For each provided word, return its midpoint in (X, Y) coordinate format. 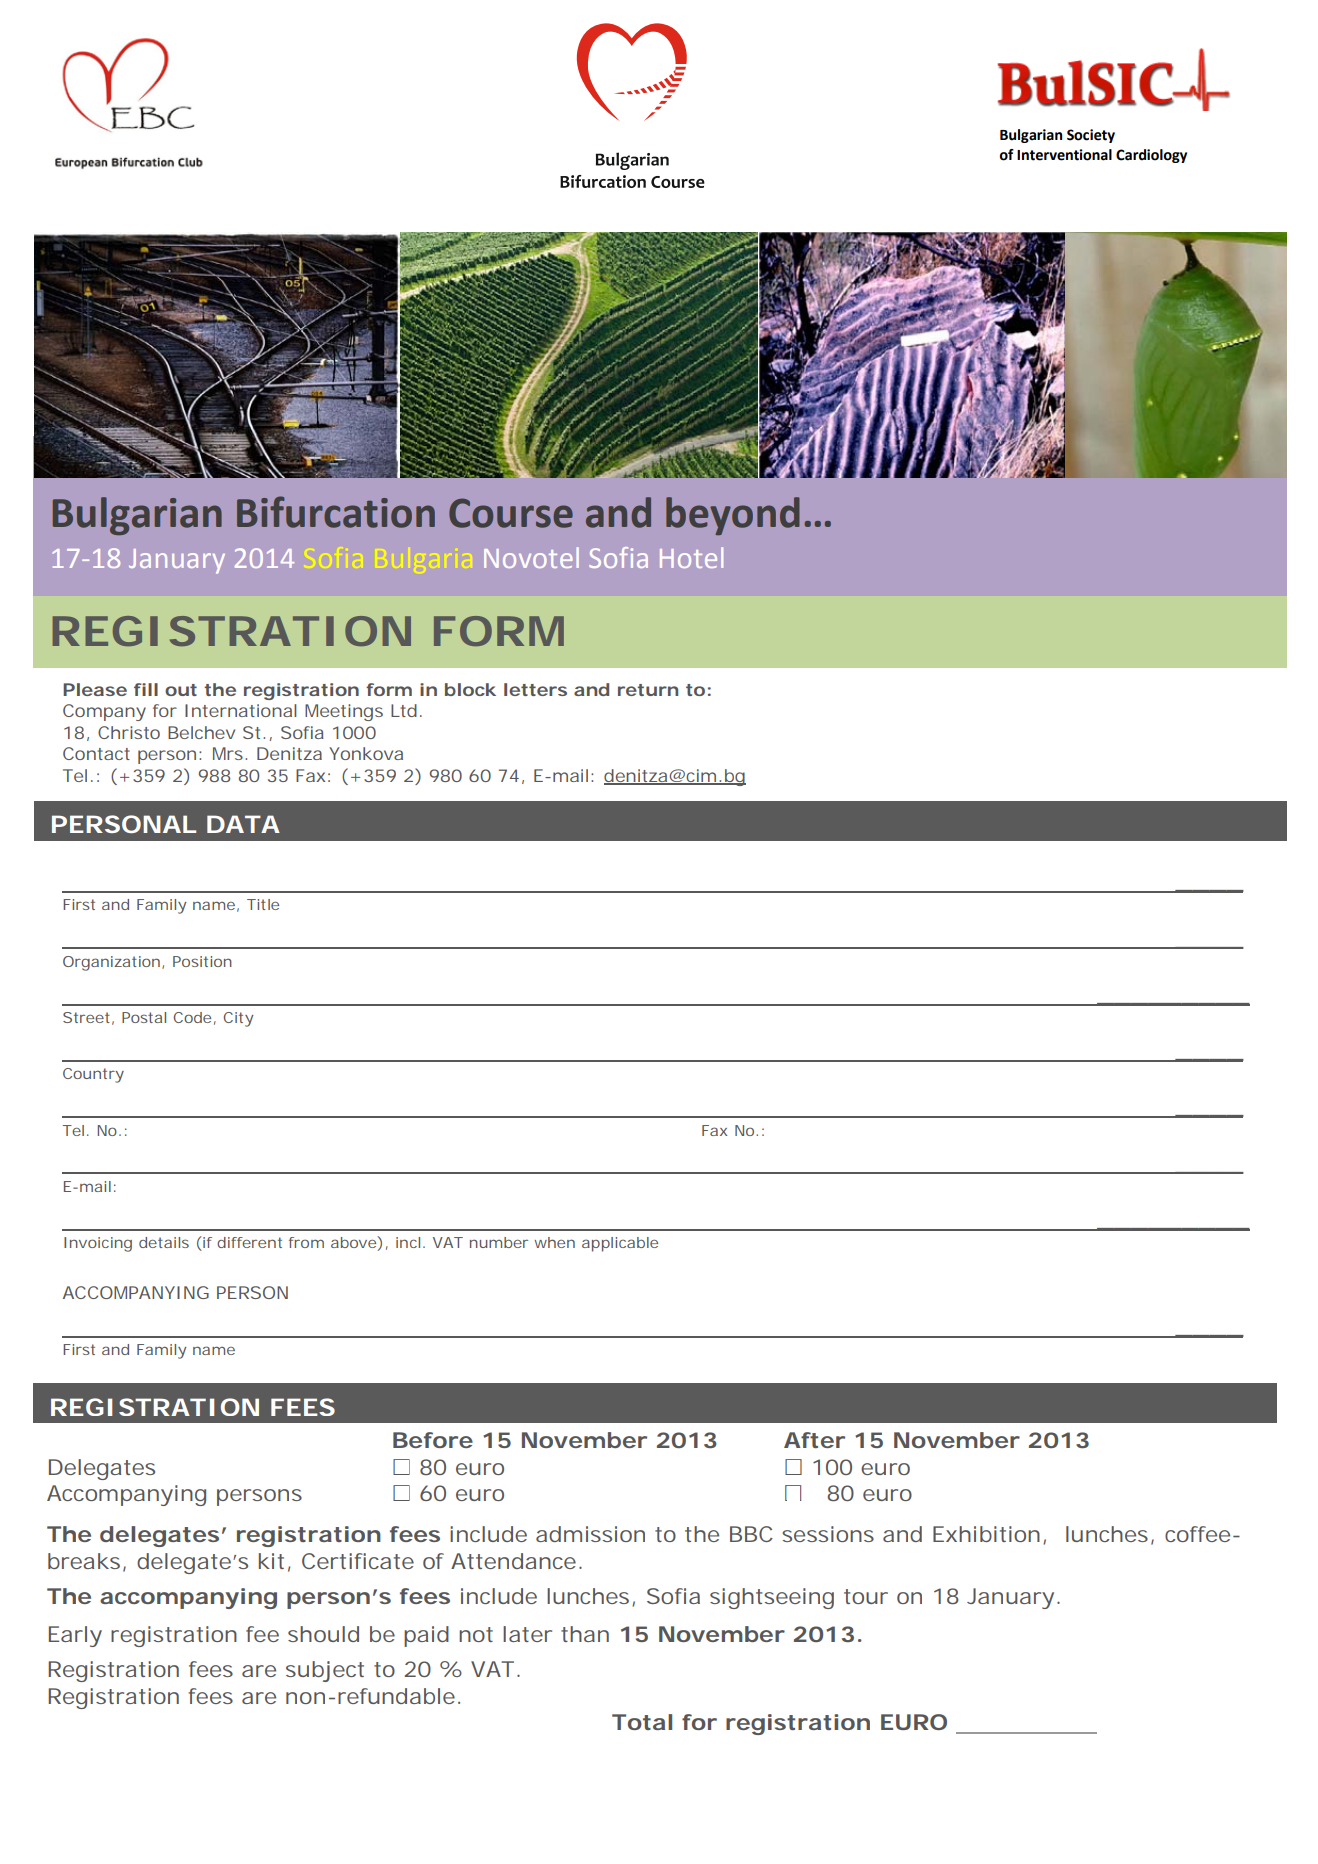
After (814, 1440)
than (585, 1634)
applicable (620, 1244)
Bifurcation (336, 512)
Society (1091, 136)
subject (325, 1671)
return (648, 690)
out (181, 690)
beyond (732, 516)
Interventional (1064, 155)
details (164, 1242)
